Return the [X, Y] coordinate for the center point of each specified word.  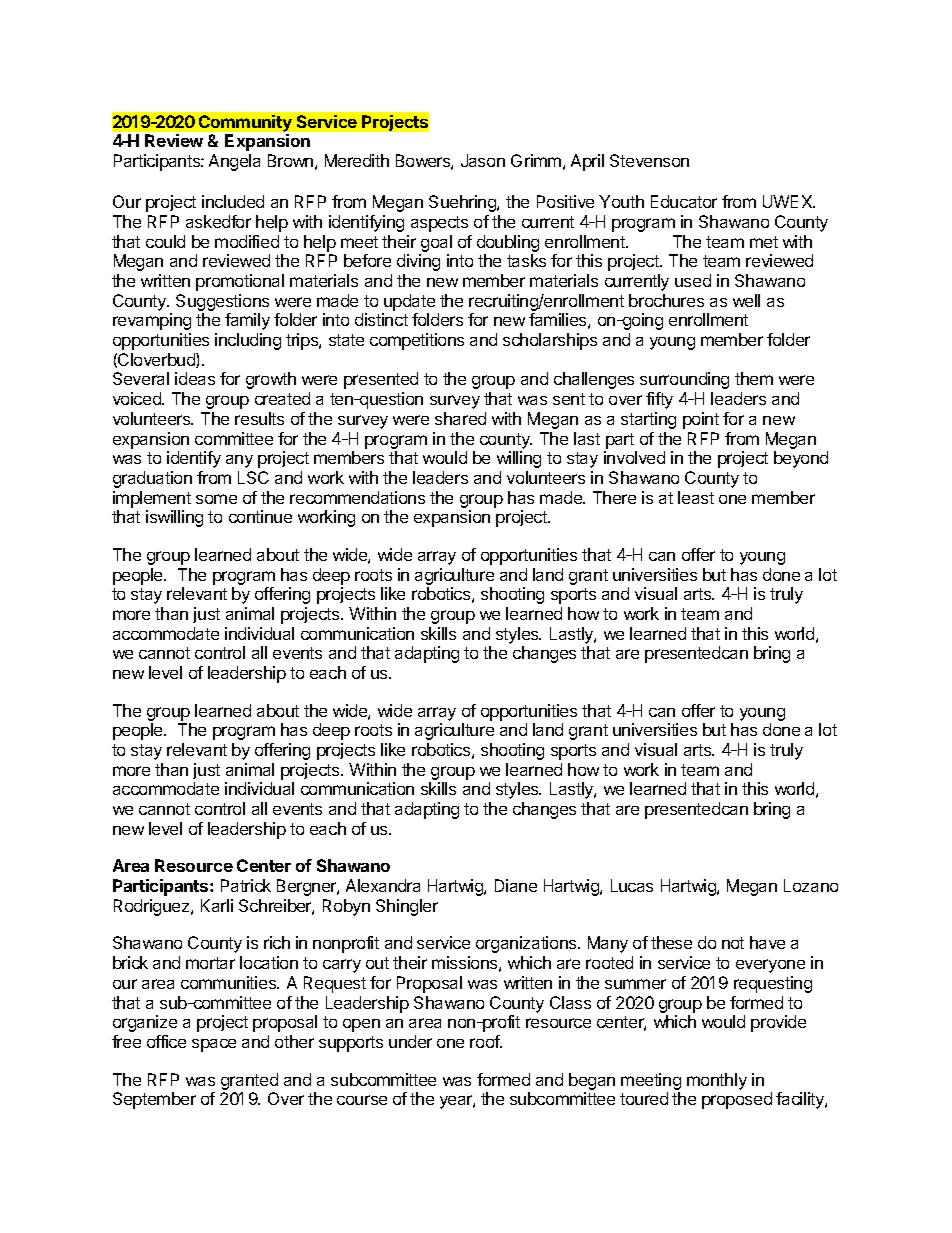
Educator [684, 201]
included [233, 201]
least [696, 497]
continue [260, 516]
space [214, 1045]
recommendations [357, 497]
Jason [483, 160]
